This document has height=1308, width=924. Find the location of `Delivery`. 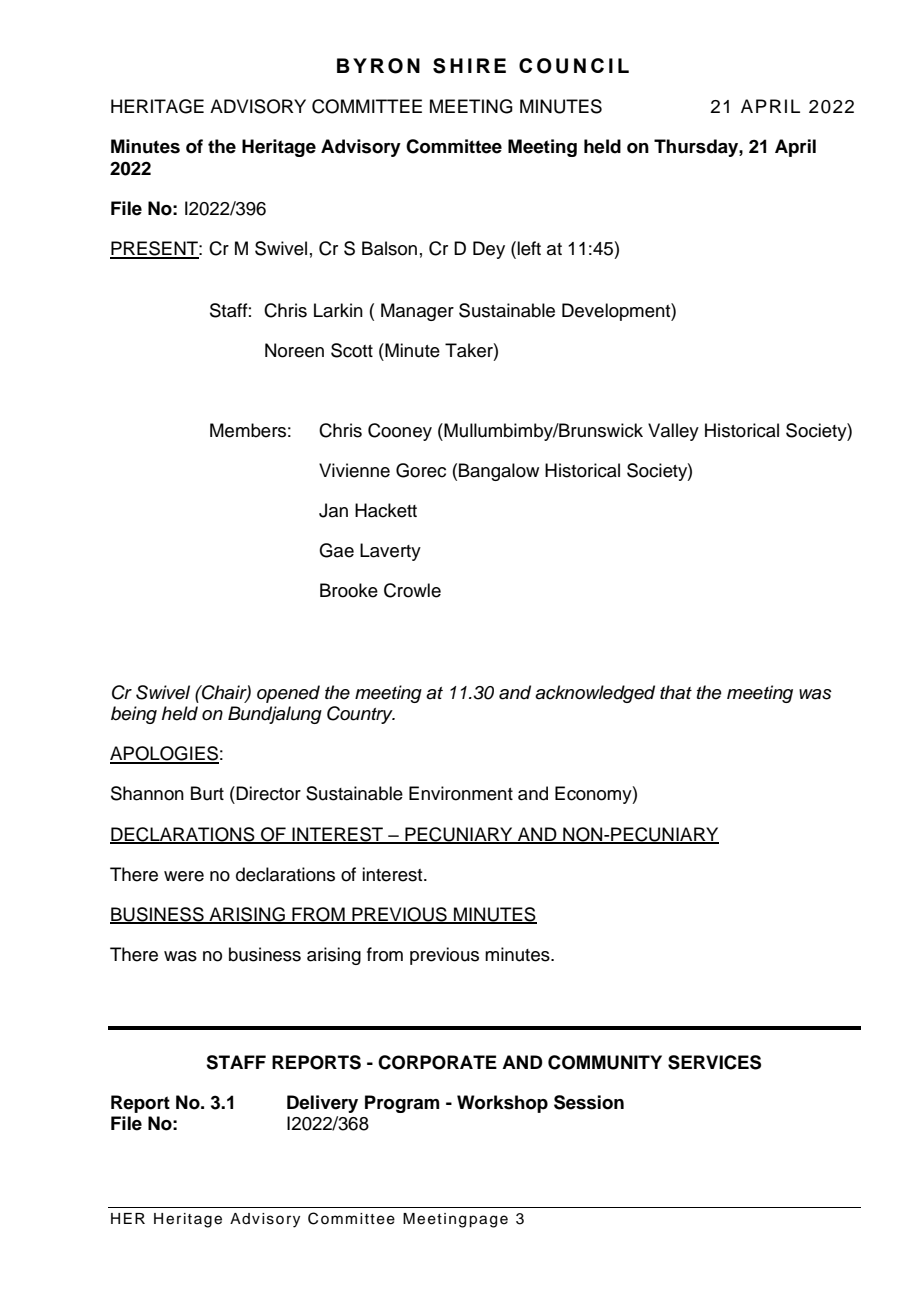

Delivery is located at coordinates (322, 1104).
